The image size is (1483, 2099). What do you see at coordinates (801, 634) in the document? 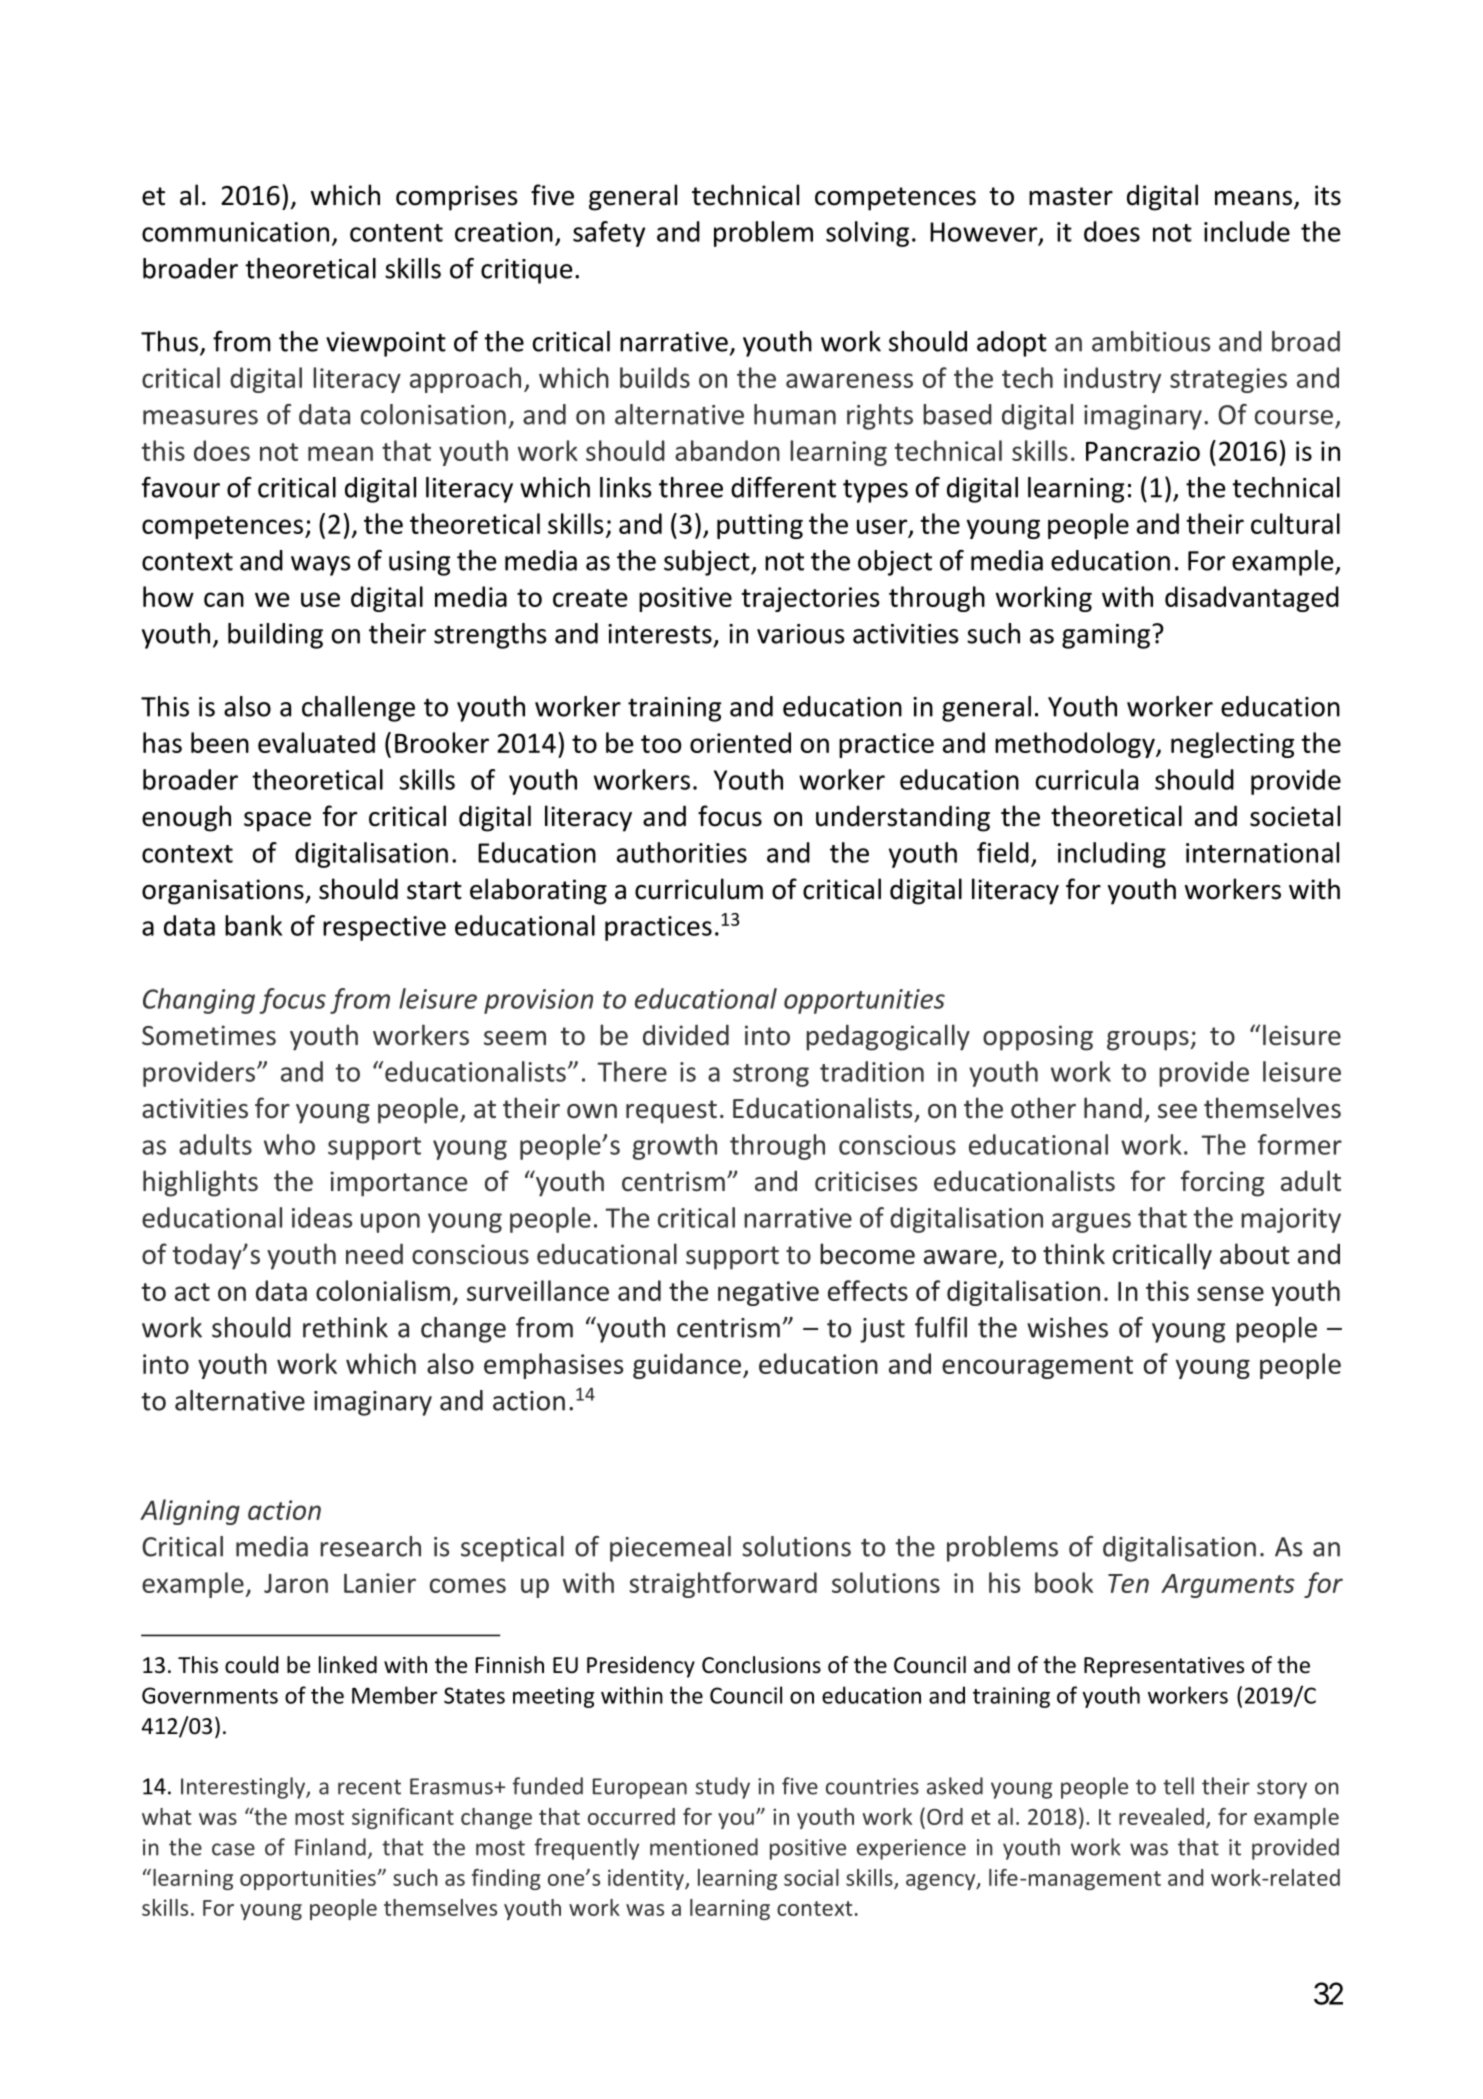
I see `various` at bounding box center [801, 634].
